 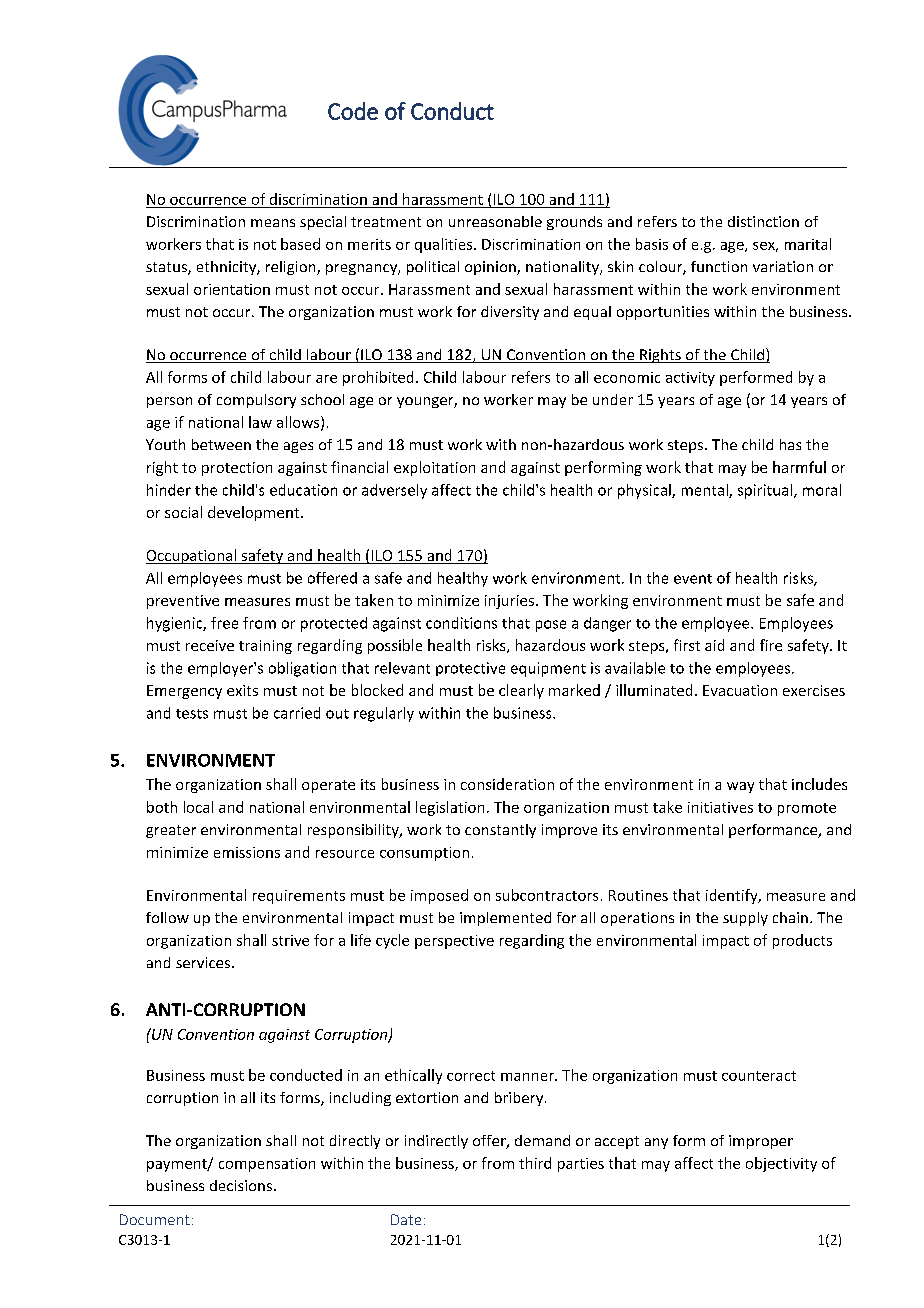 I want to click on distinction, so click(x=763, y=221).
